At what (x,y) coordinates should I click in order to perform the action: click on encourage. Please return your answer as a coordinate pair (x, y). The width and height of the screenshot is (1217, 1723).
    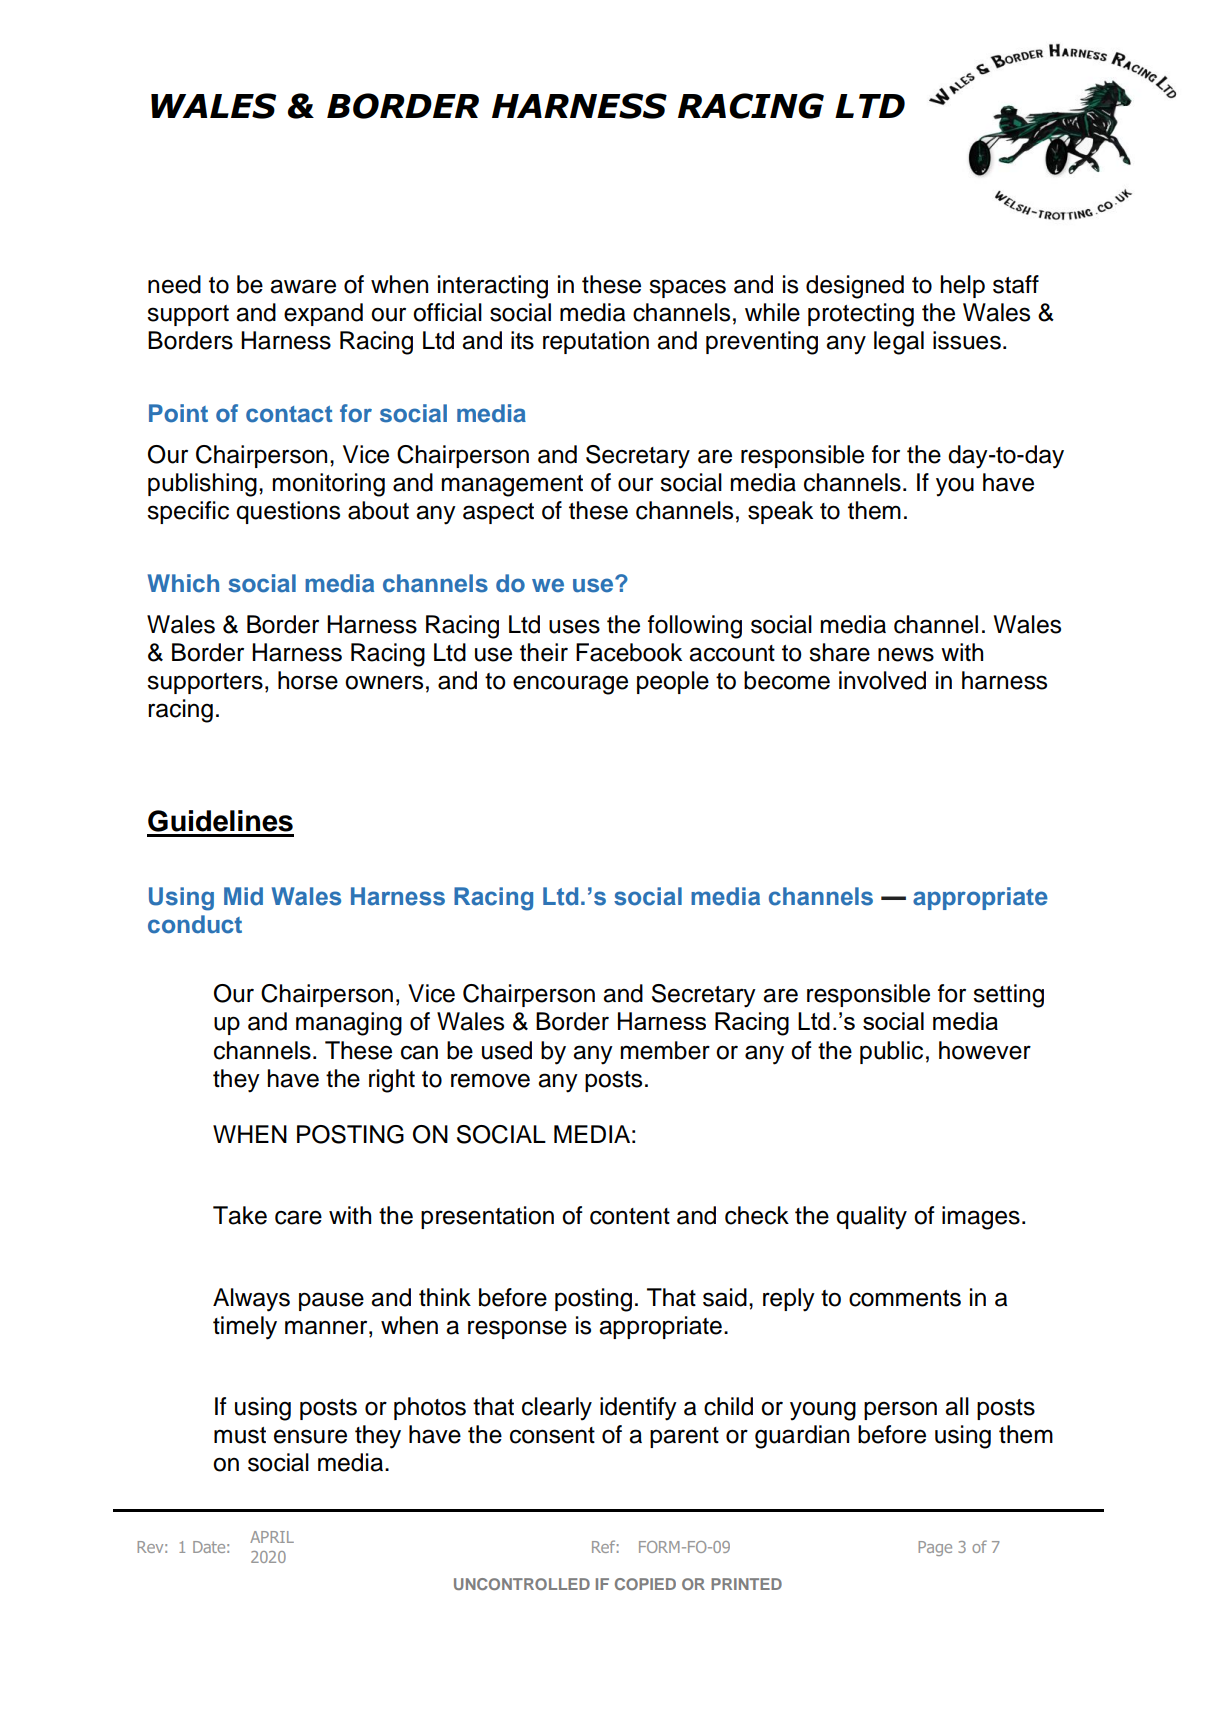
    Looking at the image, I should click on (570, 685).
